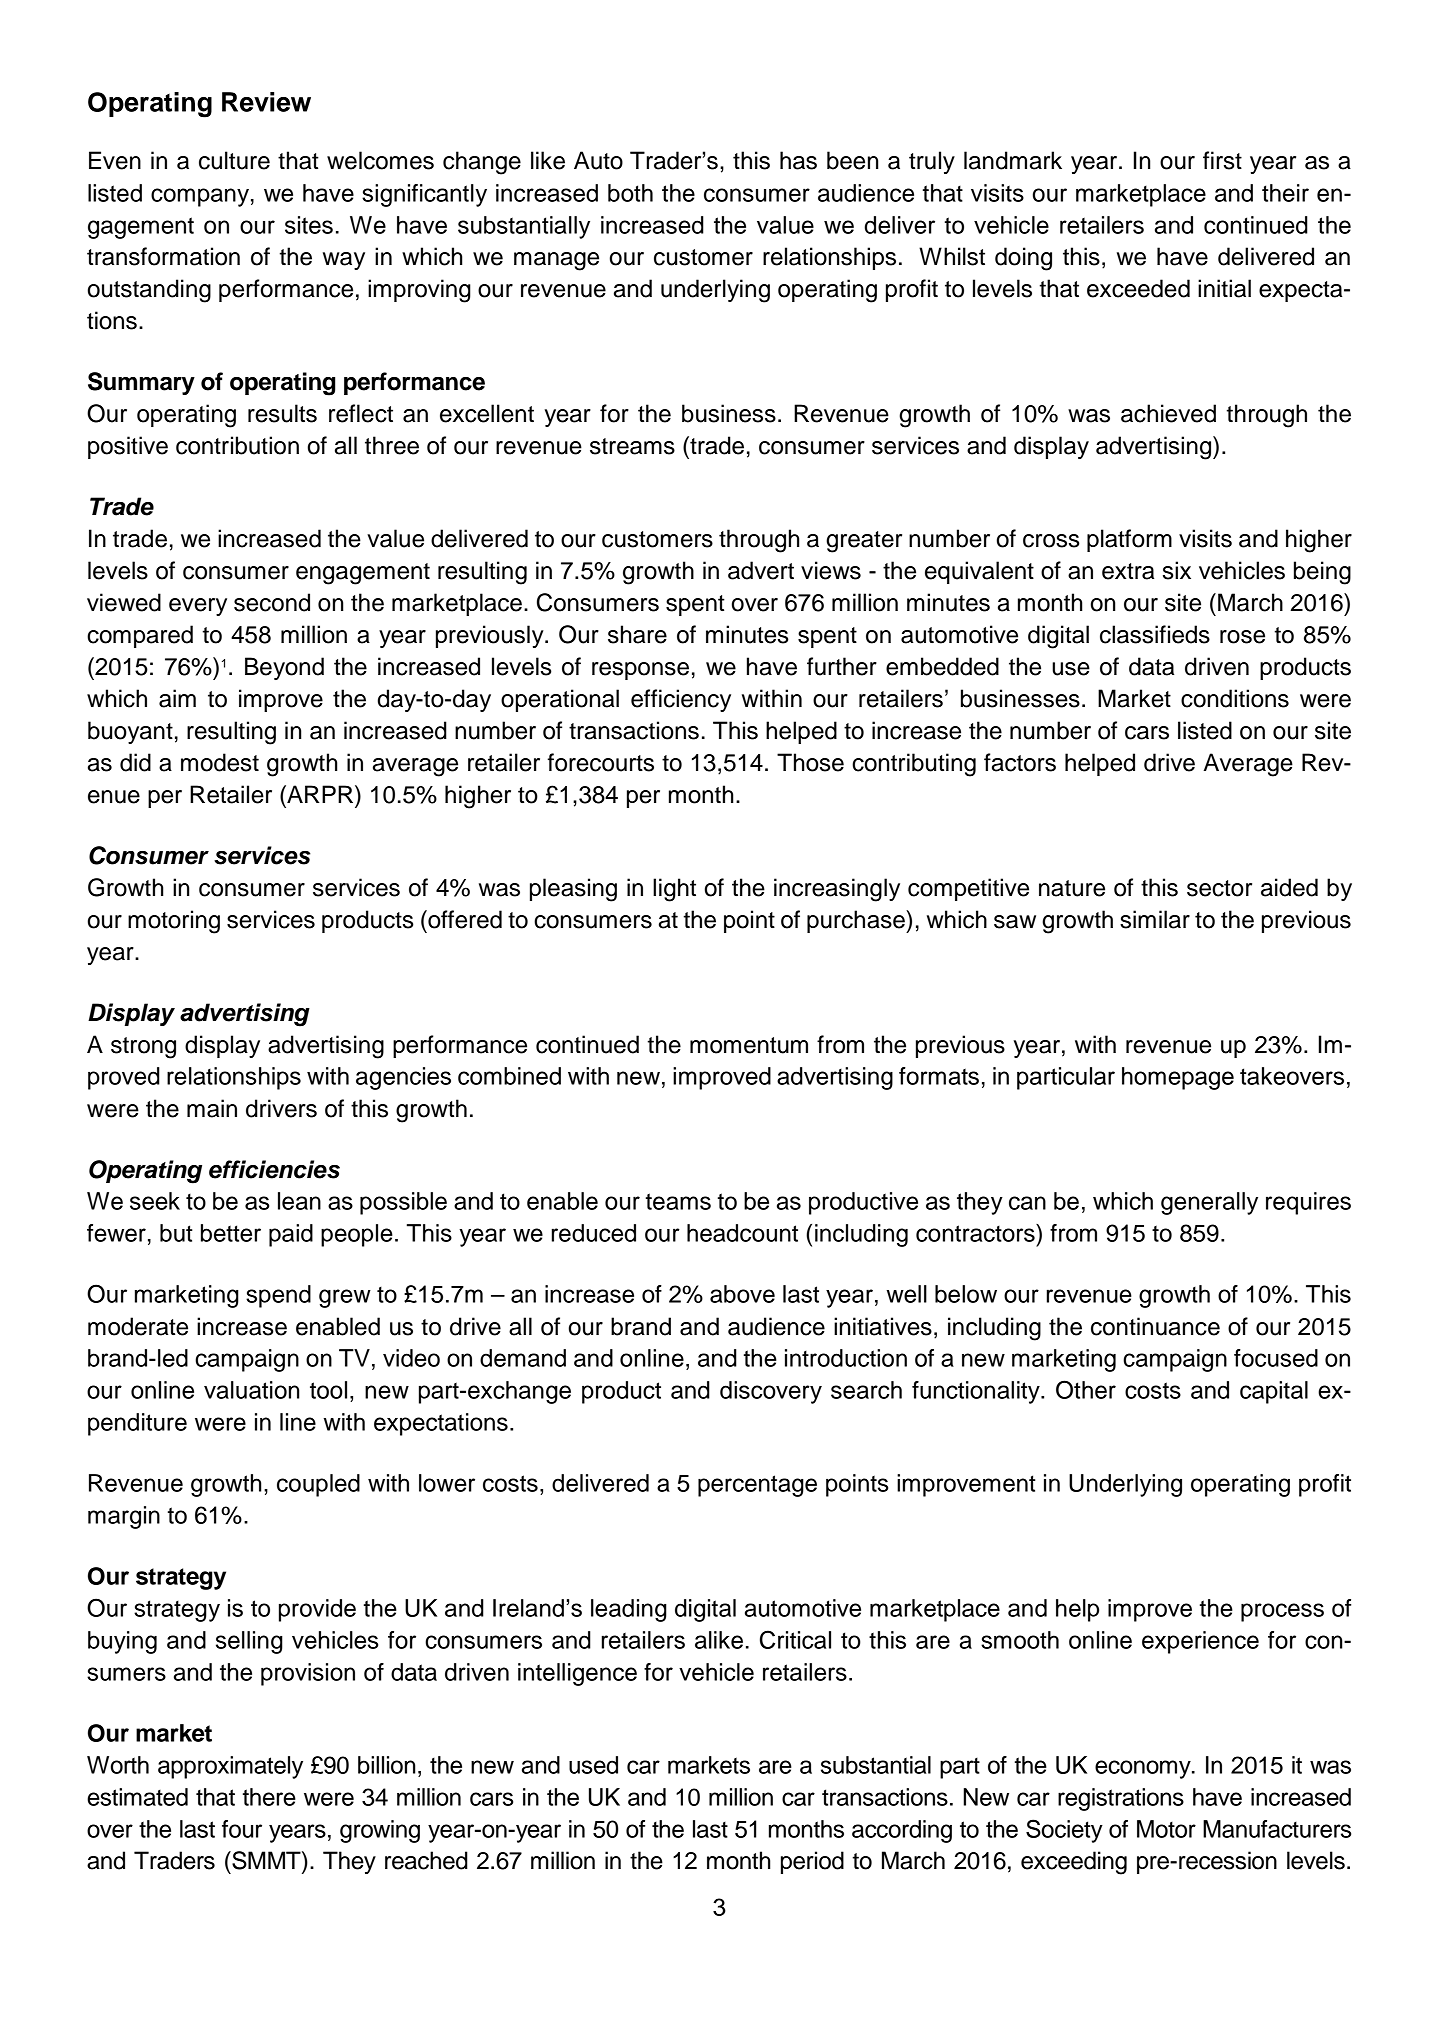 The image size is (1439, 2036). Describe the element at coordinates (269, 1797) in the page. I see `there` at that location.
